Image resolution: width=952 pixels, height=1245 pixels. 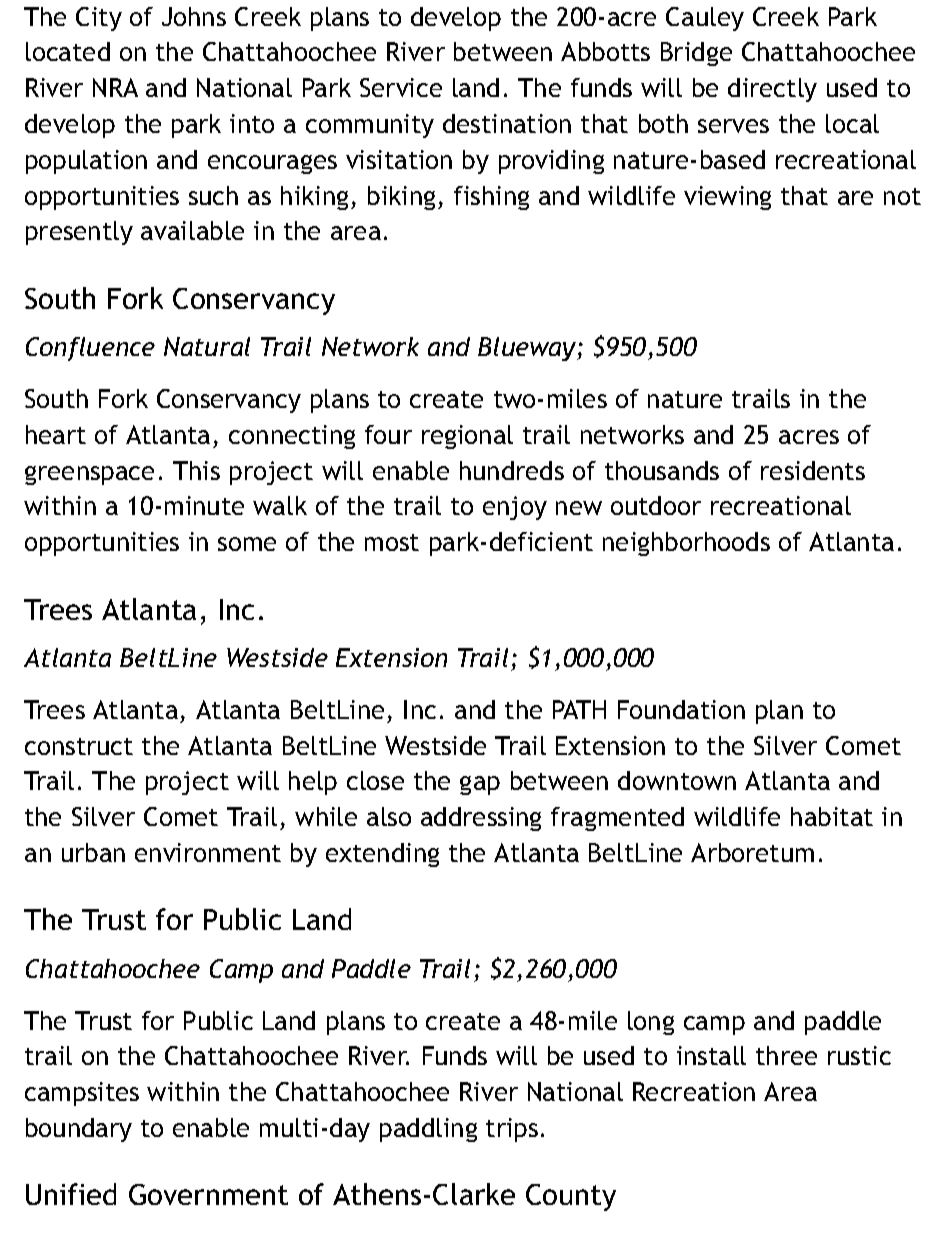 What do you see at coordinates (401, 87) in the screenshot?
I see `Service` at bounding box center [401, 87].
